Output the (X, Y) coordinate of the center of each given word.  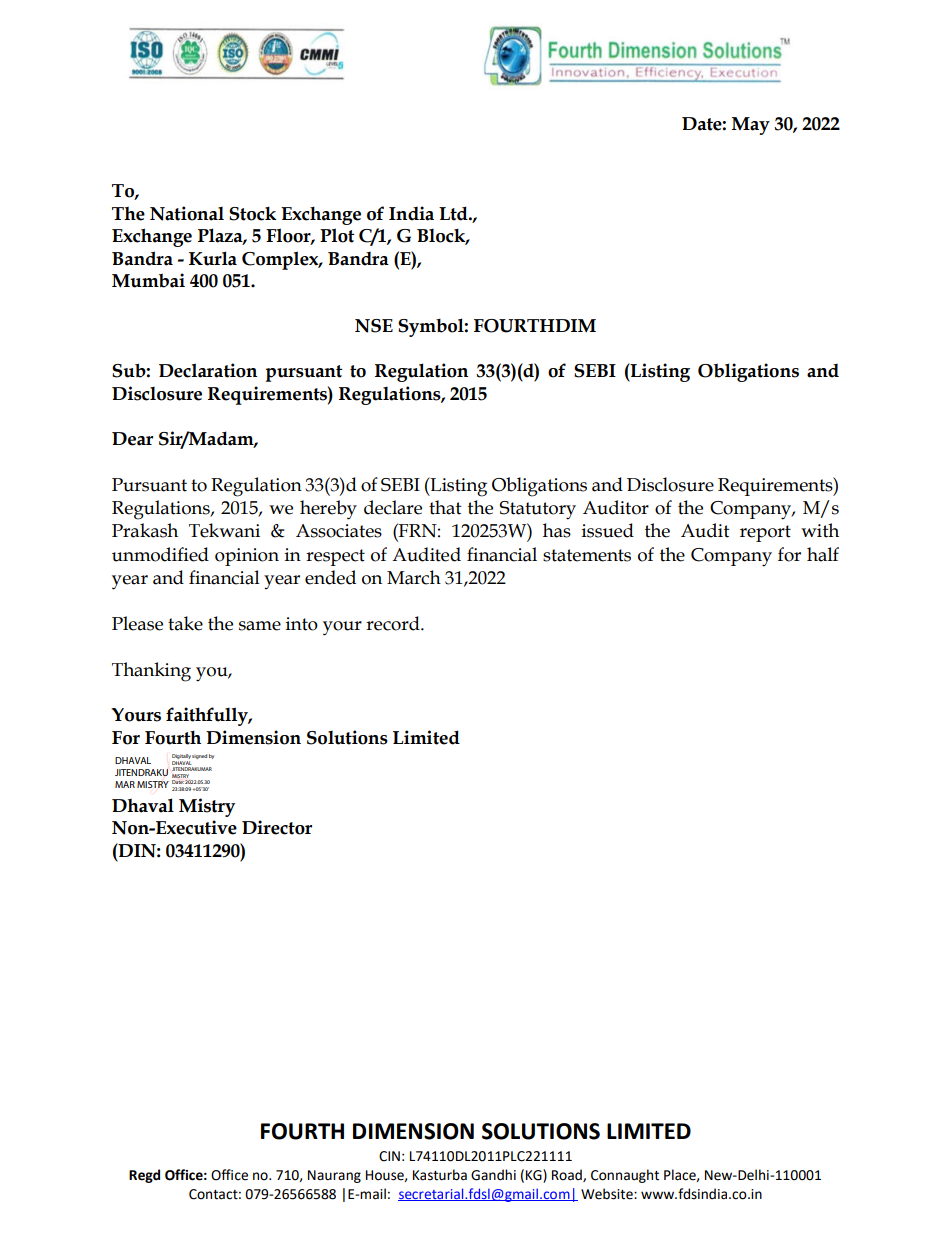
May (751, 126)
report (765, 533)
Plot (337, 235)
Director (277, 827)
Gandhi (493, 1175)
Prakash (145, 530)
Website (608, 1194)
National (187, 213)
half (823, 554)
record (394, 623)
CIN (389, 1156)
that (445, 507)
